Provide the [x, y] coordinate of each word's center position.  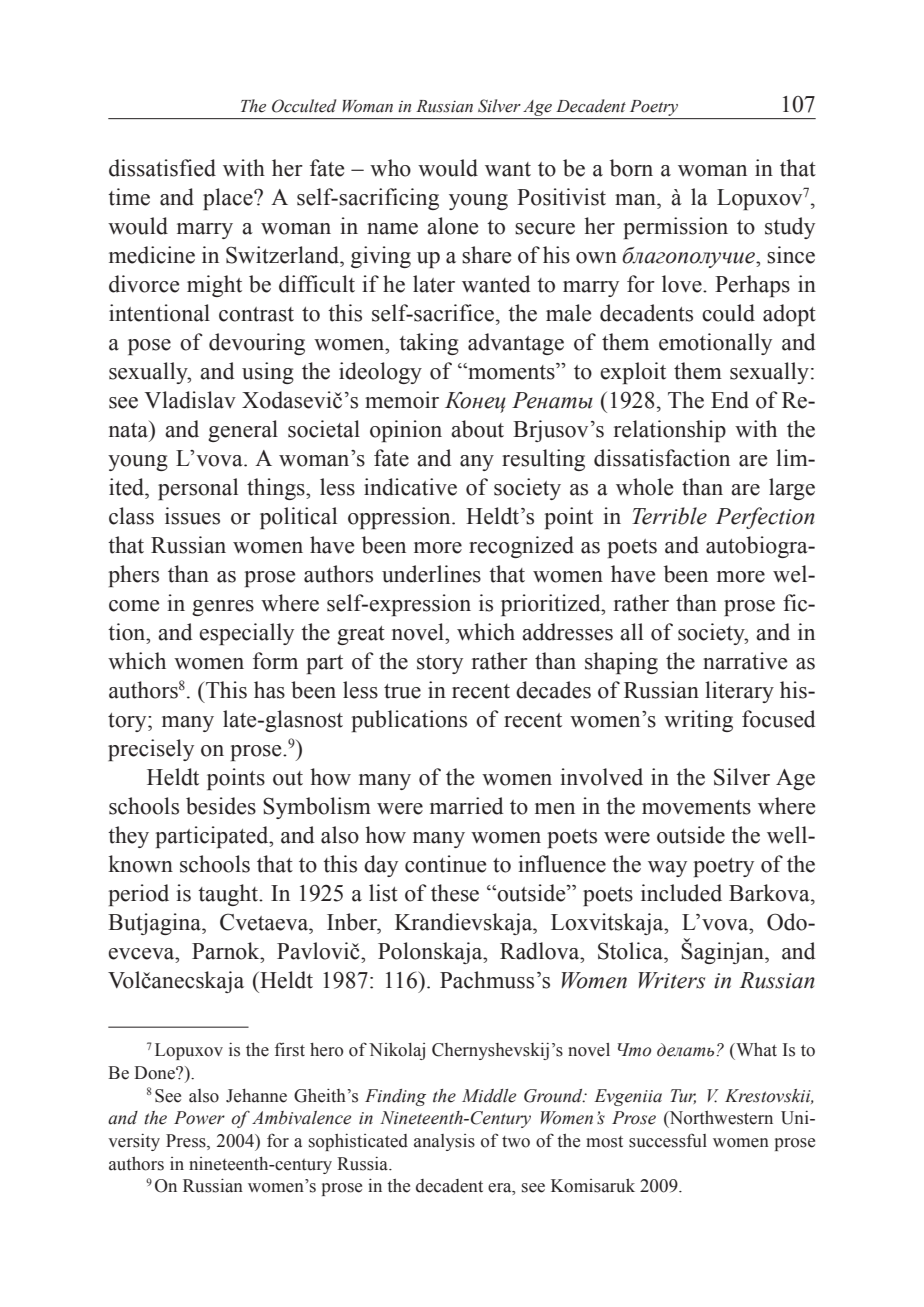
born [631, 168]
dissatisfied [162, 168]
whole [644, 487]
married [467, 806]
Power [199, 1118]
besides [221, 806]
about [477, 429]
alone [452, 226]
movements [696, 807]
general [243, 431]
